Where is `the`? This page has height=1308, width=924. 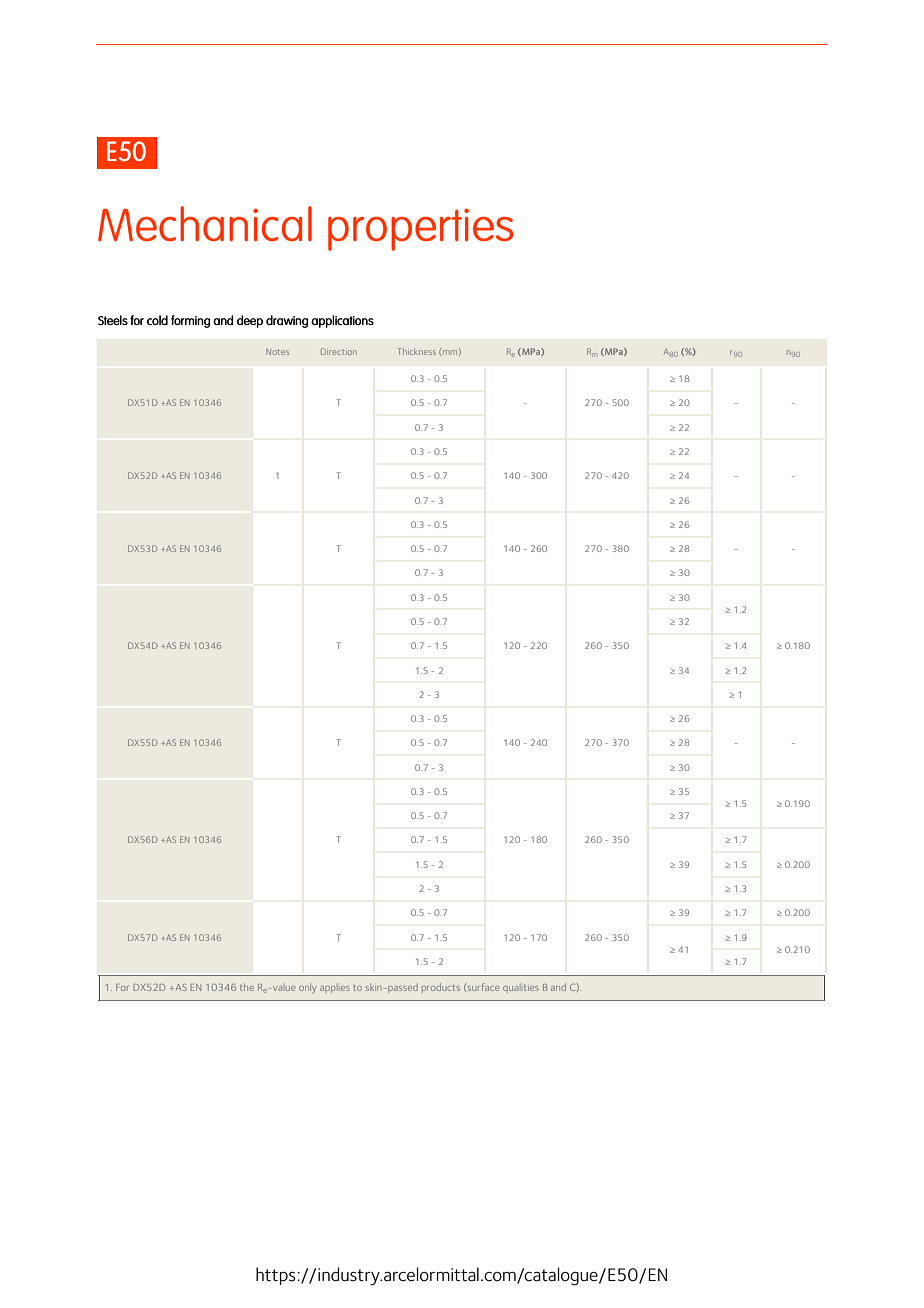 the is located at coordinates (247, 987).
